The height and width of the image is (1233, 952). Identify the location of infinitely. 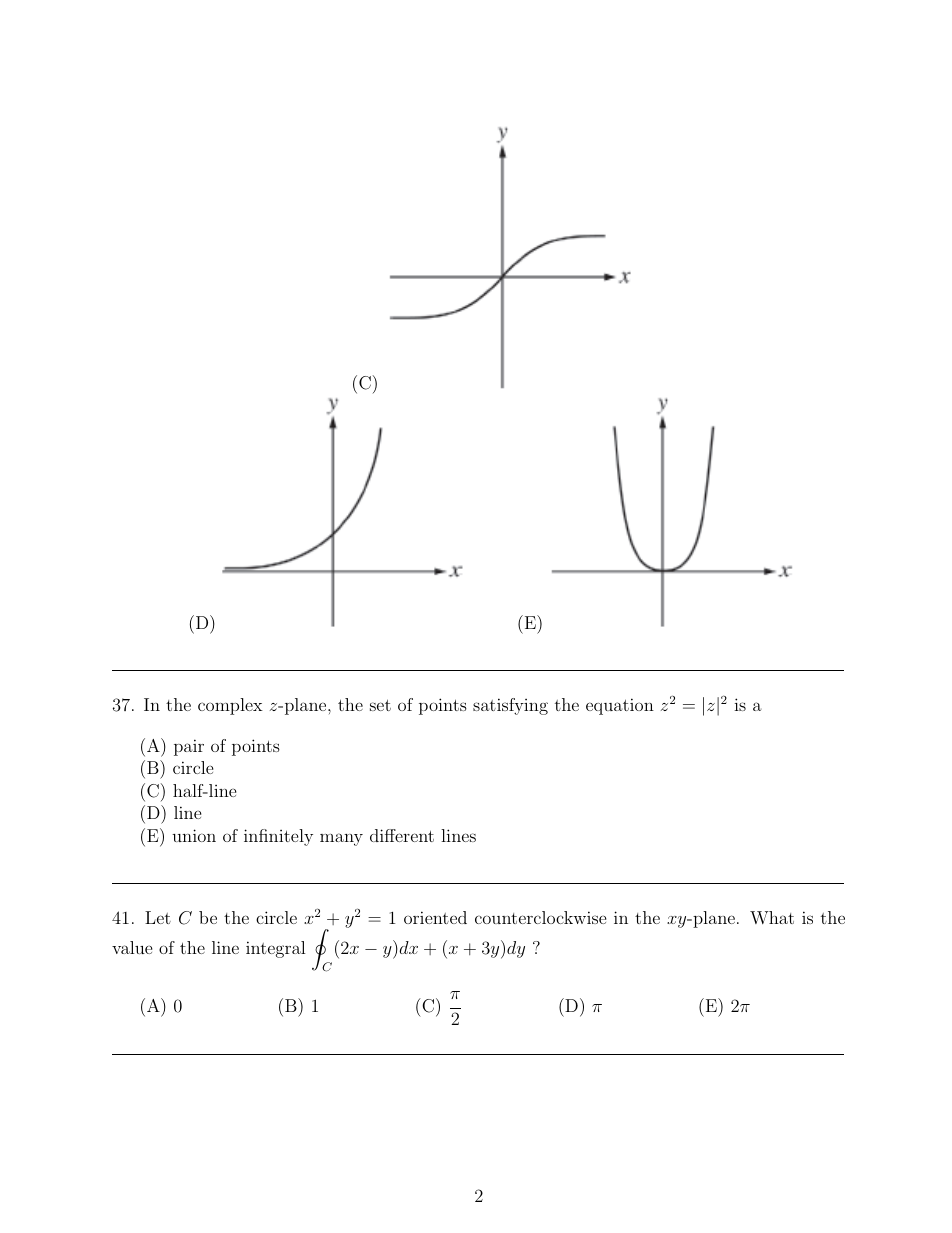
(278, 837).
